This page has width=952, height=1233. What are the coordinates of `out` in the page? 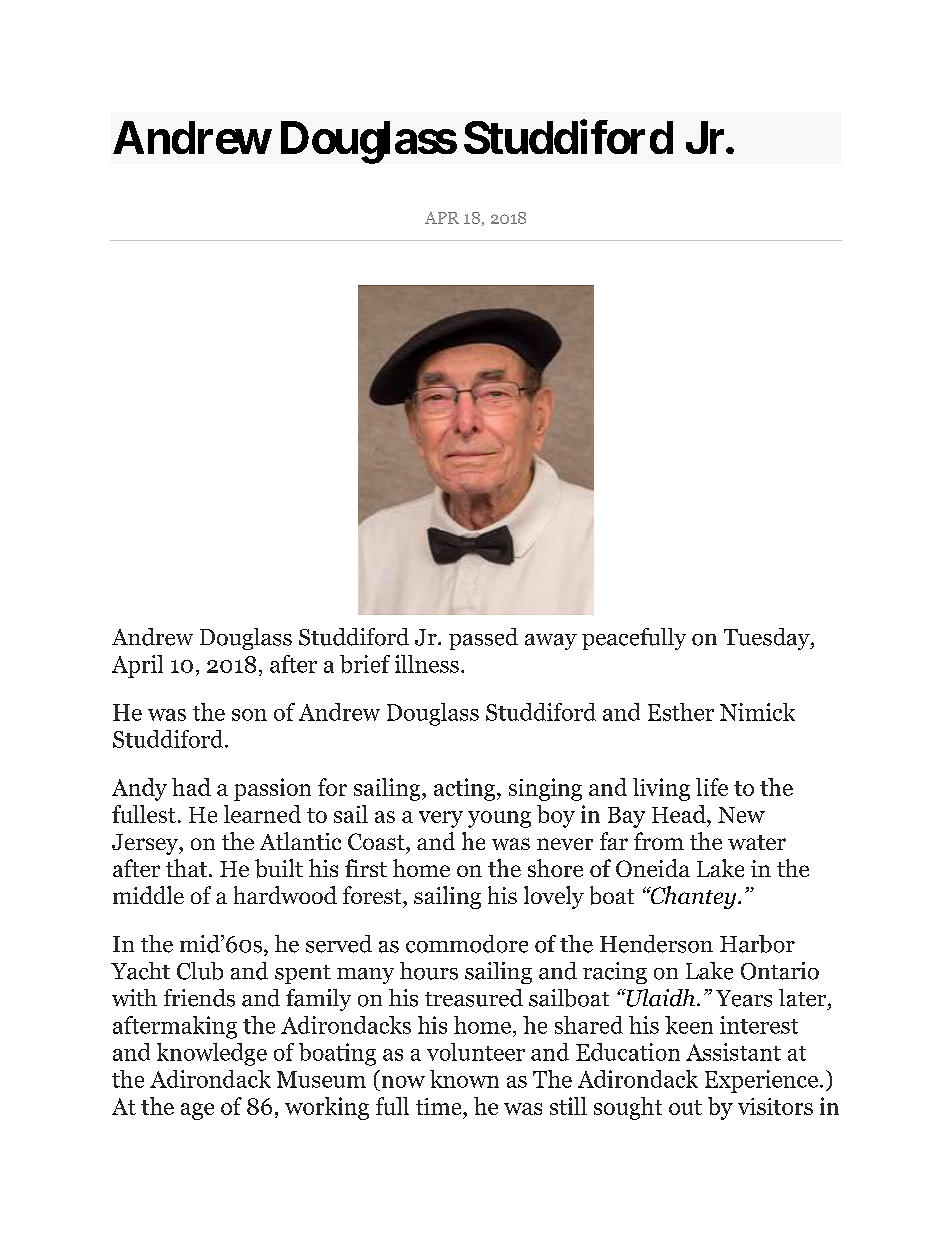 It's located at (685, 1107).
